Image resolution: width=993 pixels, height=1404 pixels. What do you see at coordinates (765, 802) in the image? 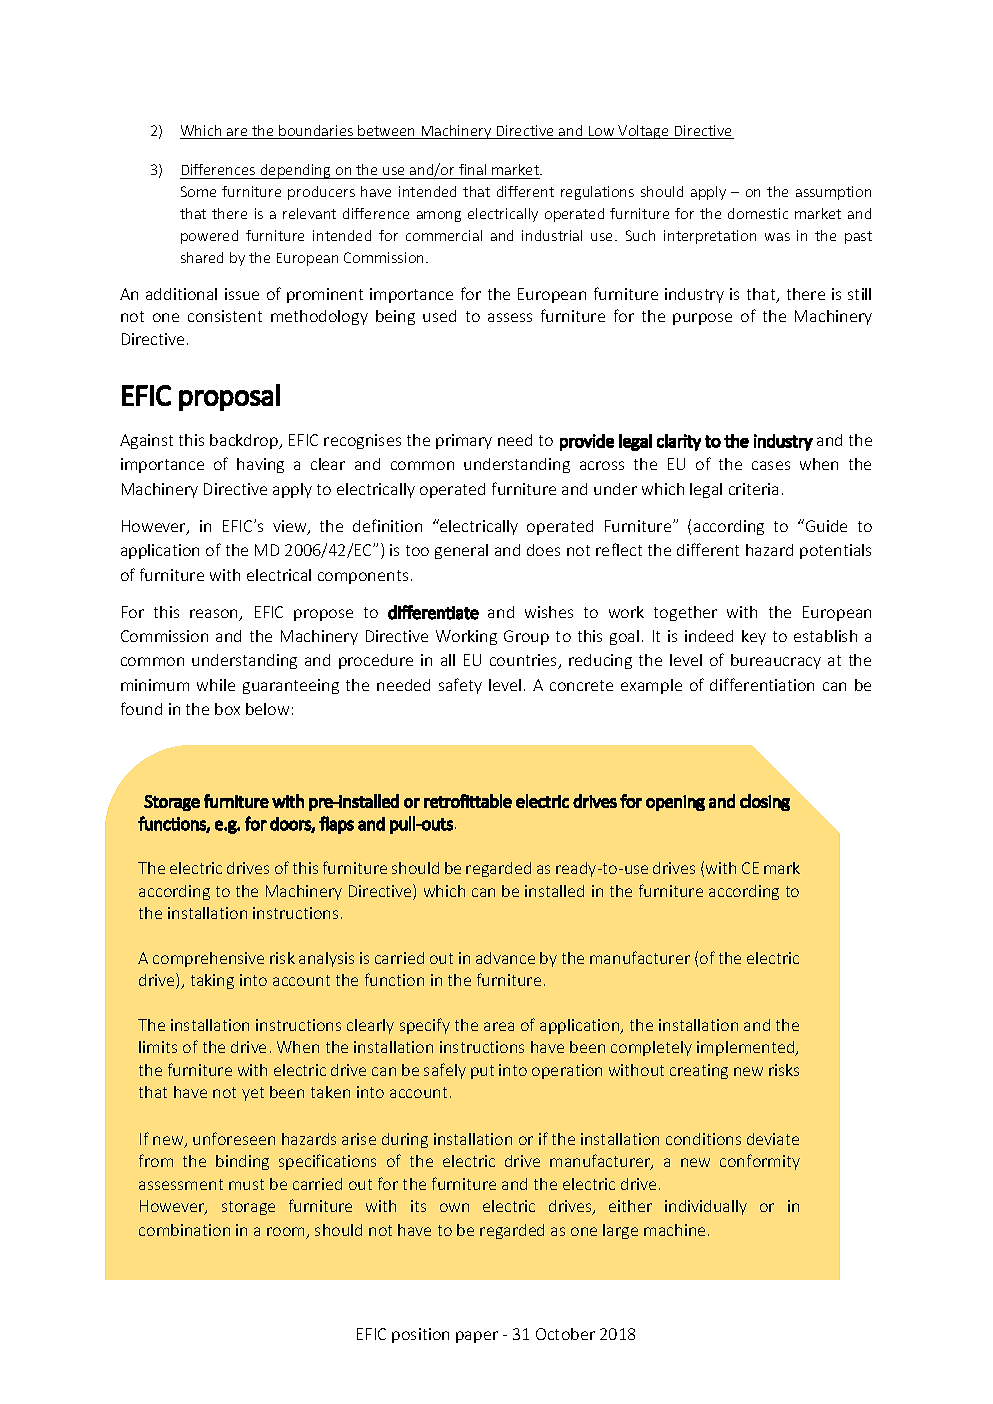
I see `closing` at bounding box center [765, 802].
